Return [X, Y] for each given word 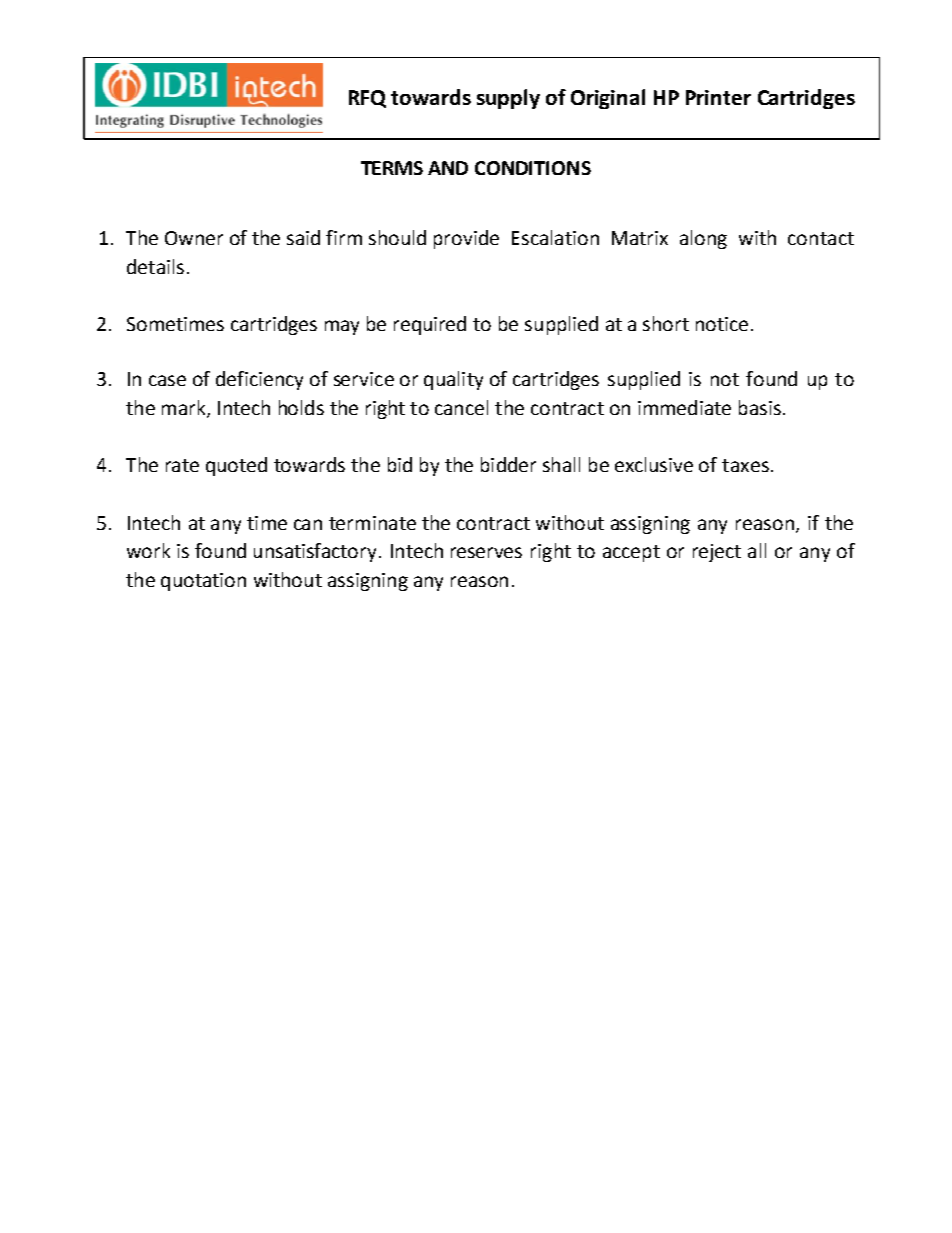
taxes [745, 465]
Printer [718, 97]
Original [608, 99]
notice [722, 324]
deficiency [259, 380]
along [703, 239]
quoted [236, 466]
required [430, 325]
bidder [508, 464]
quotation [203, 582]
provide [466, 239]
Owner [194, 238]
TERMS [392, 168]
